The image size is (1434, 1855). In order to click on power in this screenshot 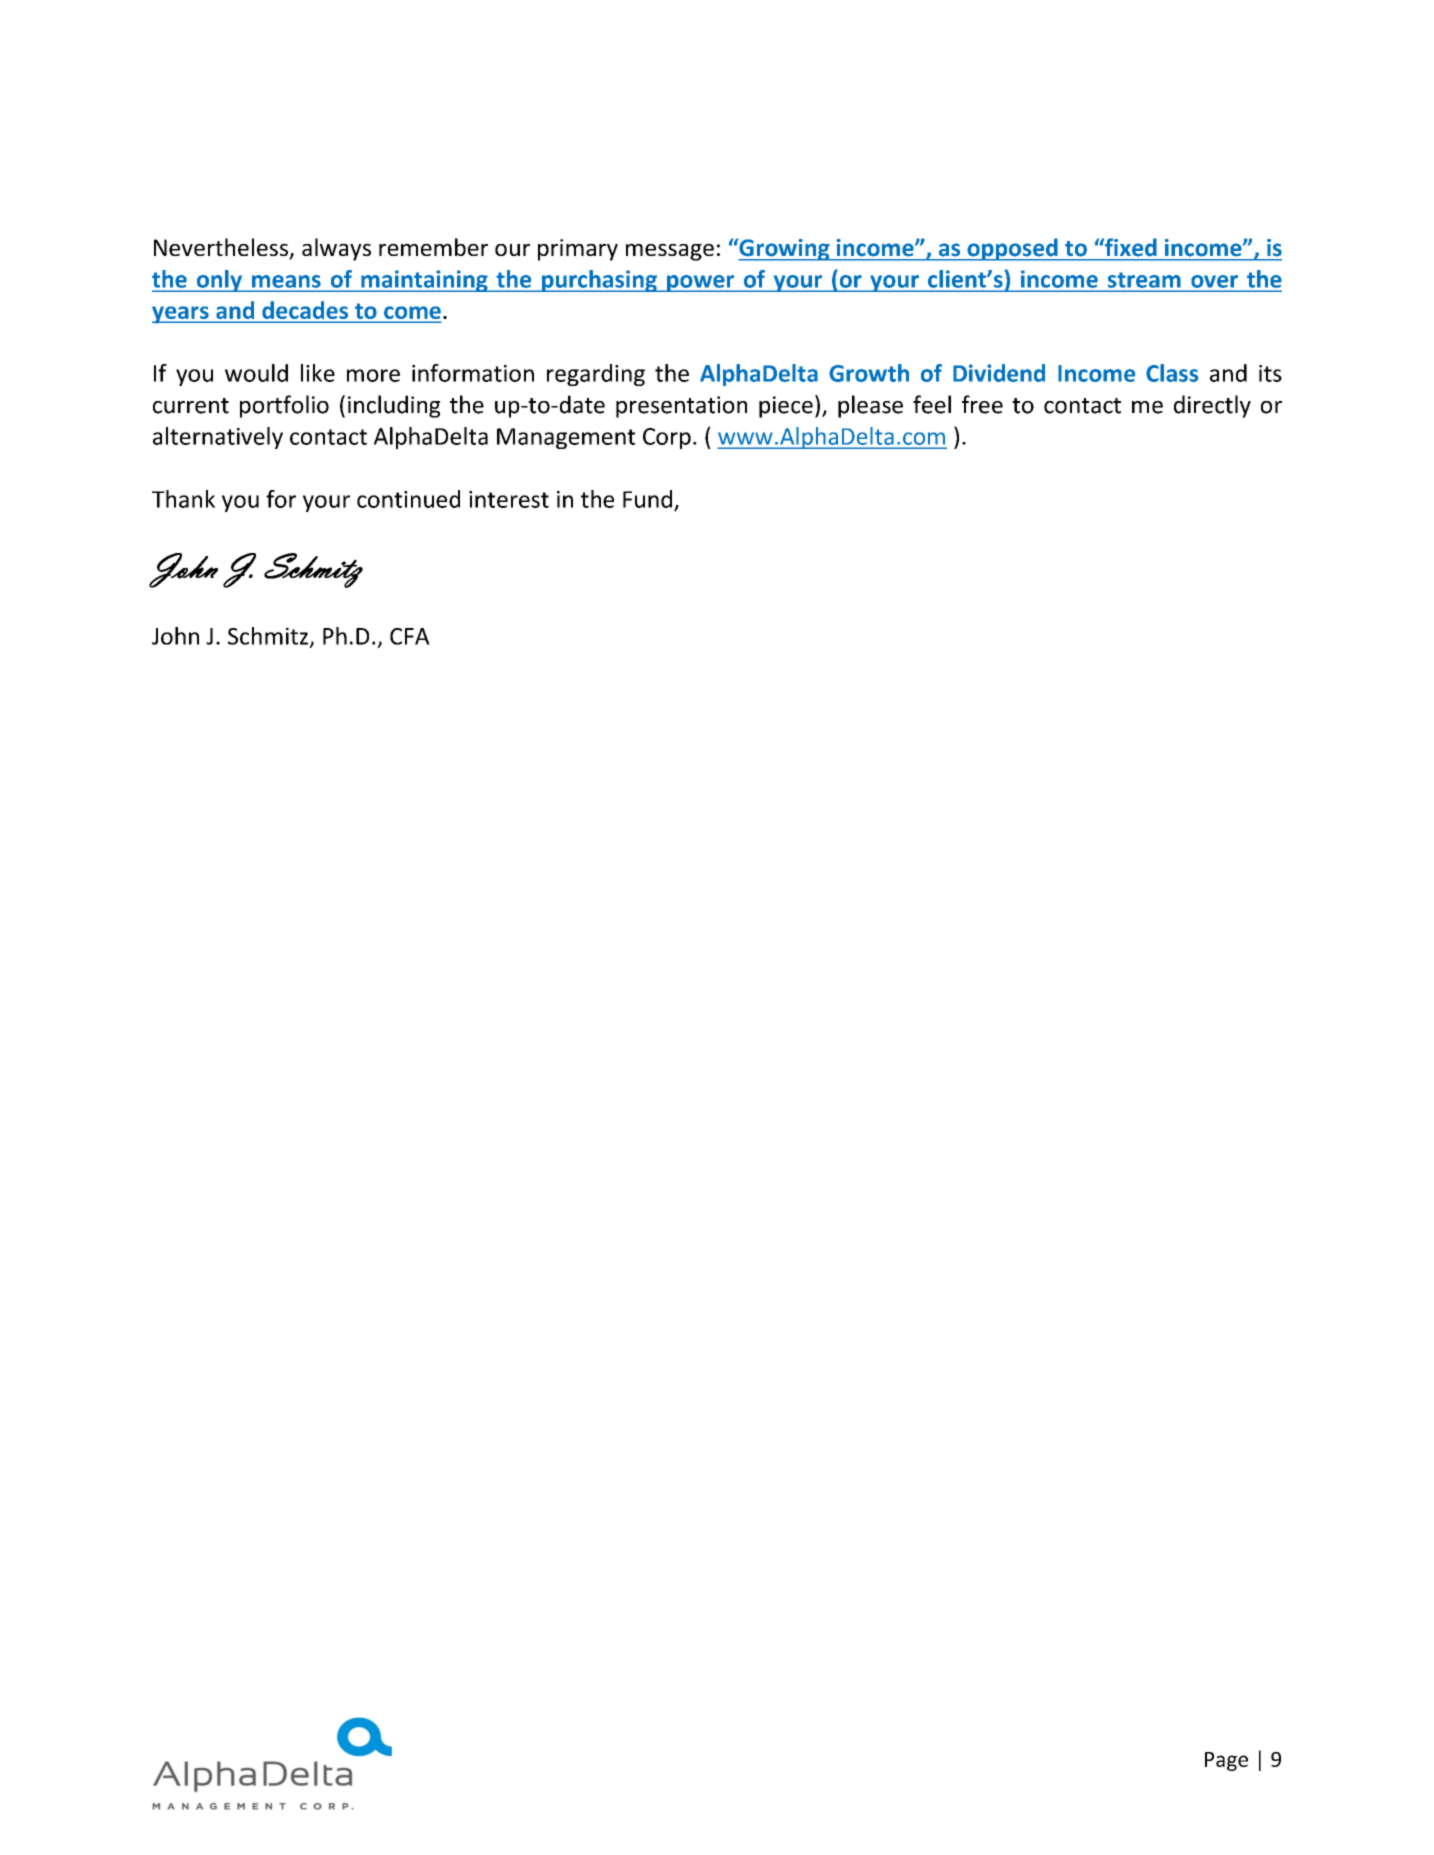, I will do `click(701, 283)`.
